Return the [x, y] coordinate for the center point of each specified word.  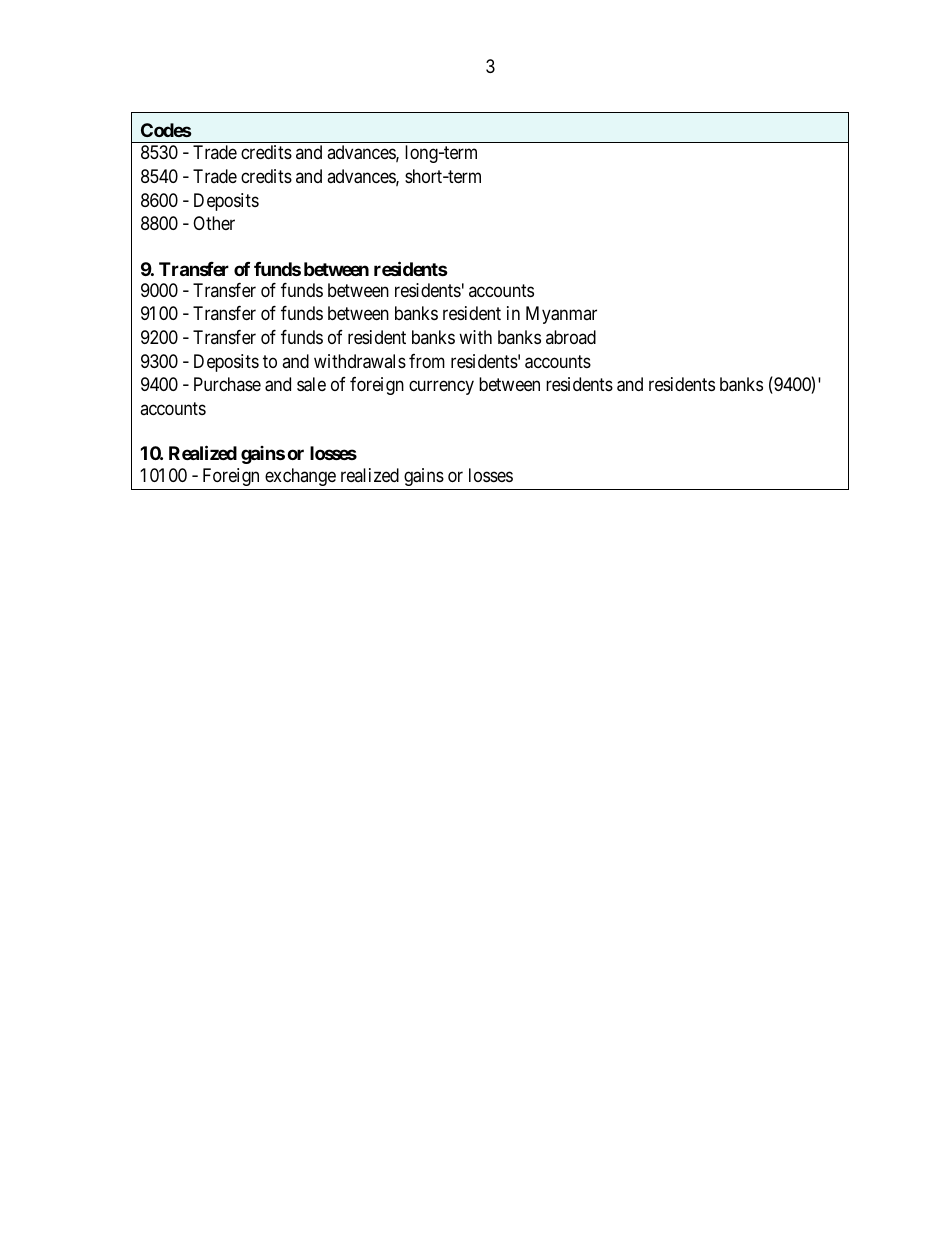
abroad [571, 337]
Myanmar [561, 315]
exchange [300, 477]
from [427, 361]
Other [214, 223]
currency [441, 388]
